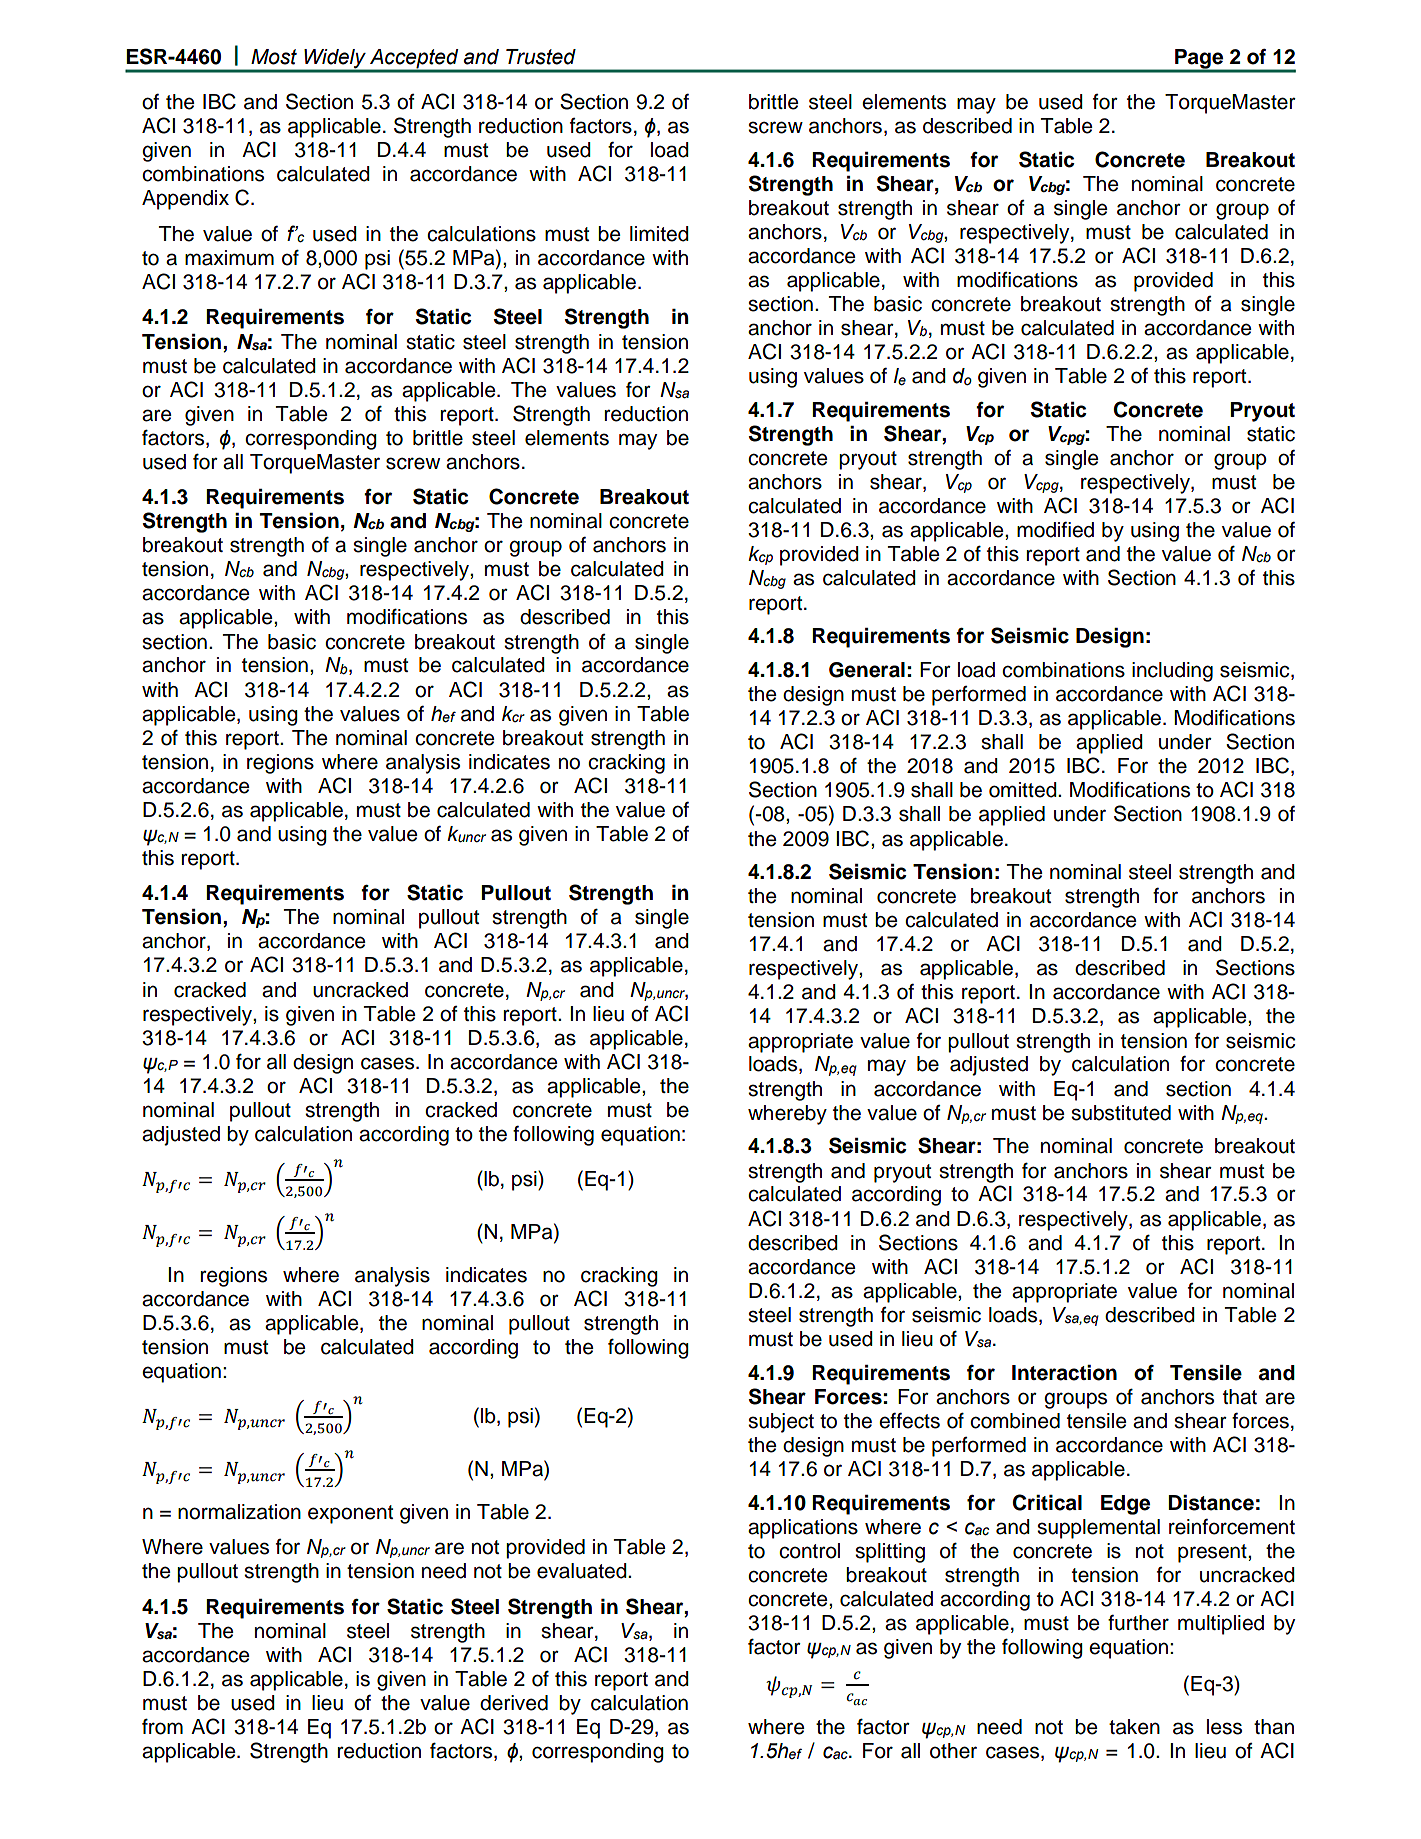 This page has width=1421, height=1839. Describe the element at coordinates (1172, 672) in the page. I see `including` at that location.
